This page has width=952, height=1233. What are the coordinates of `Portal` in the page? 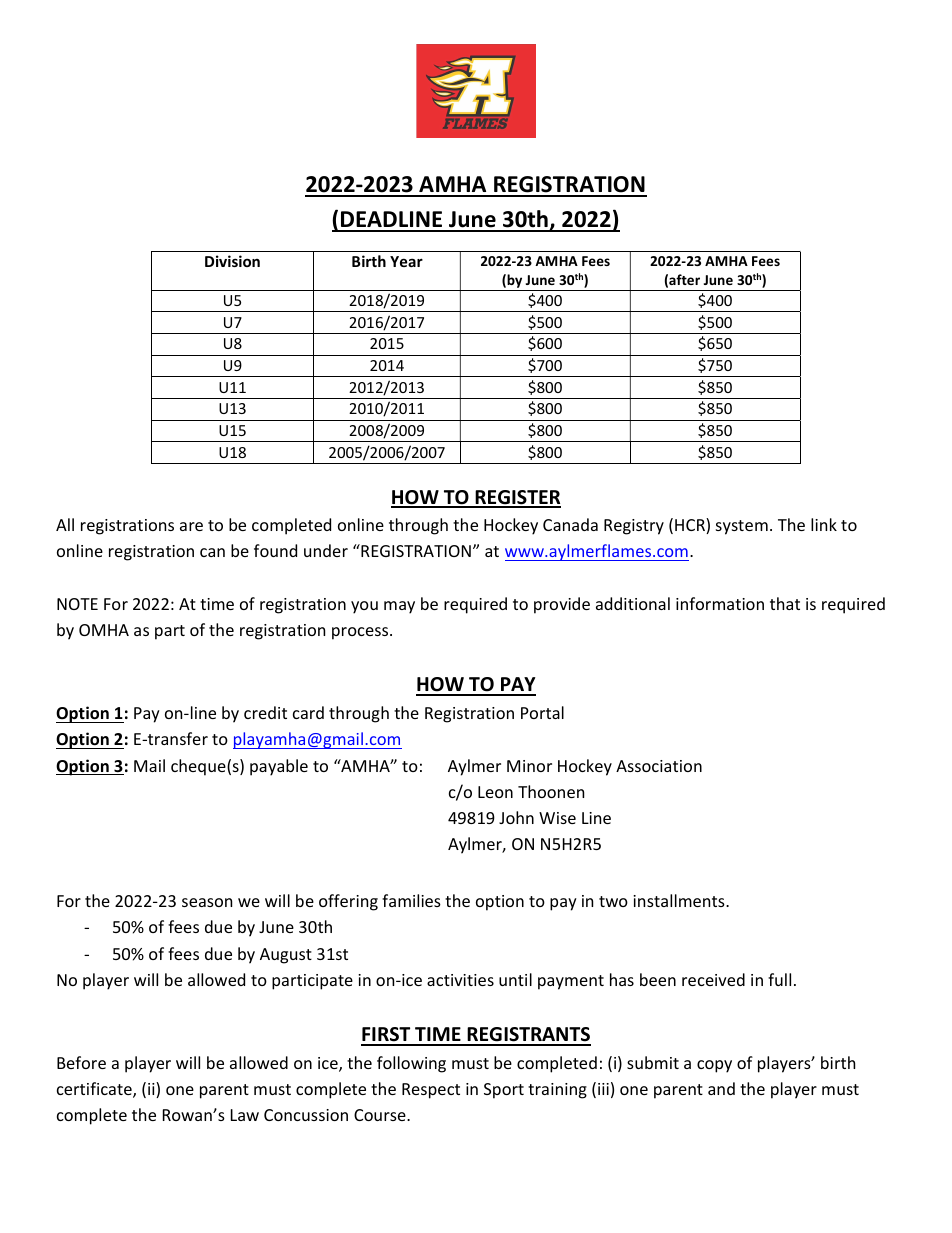 It's located at (542, 712).
